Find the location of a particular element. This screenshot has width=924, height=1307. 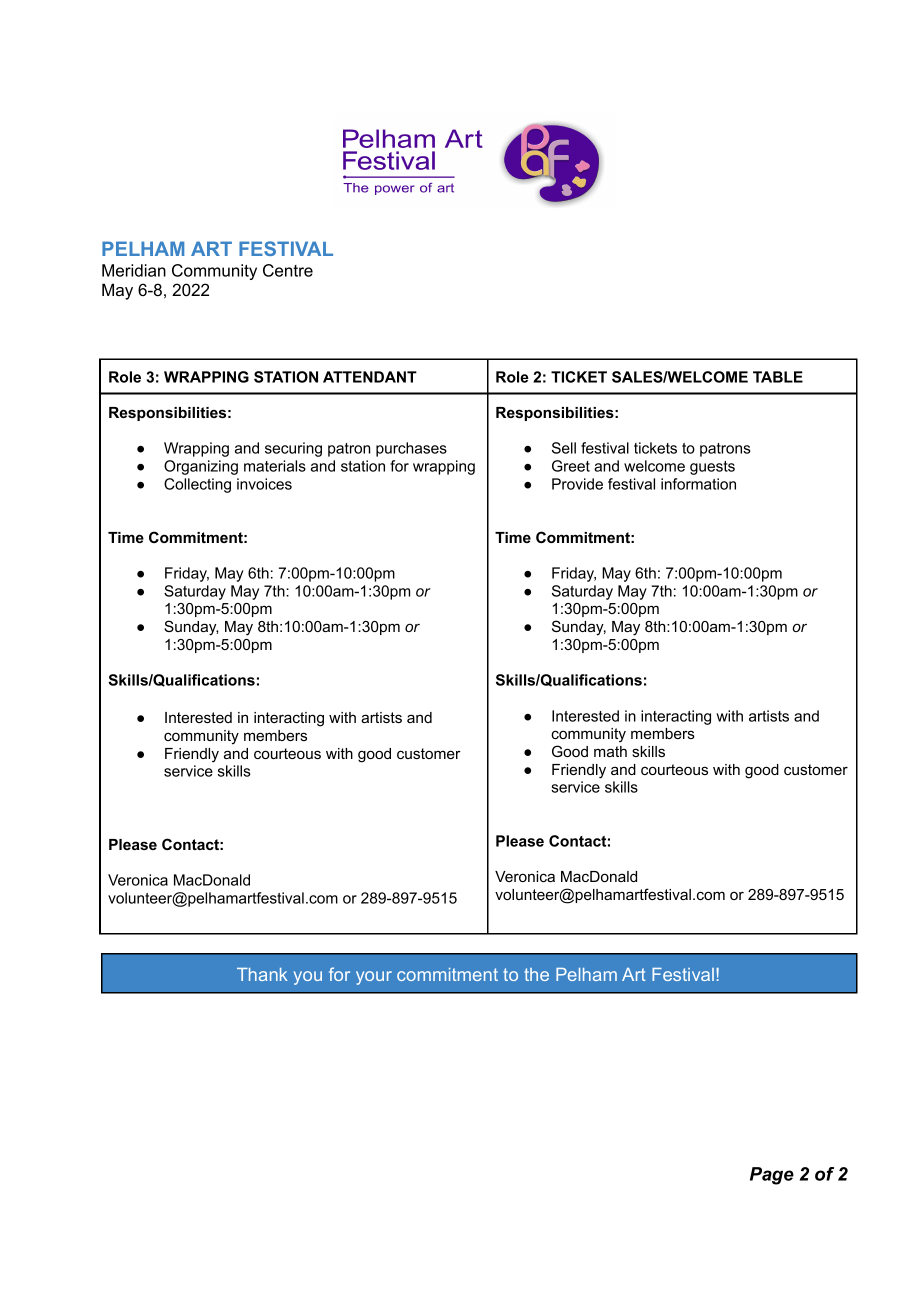

Centre is located at coordinates (288, 270).
